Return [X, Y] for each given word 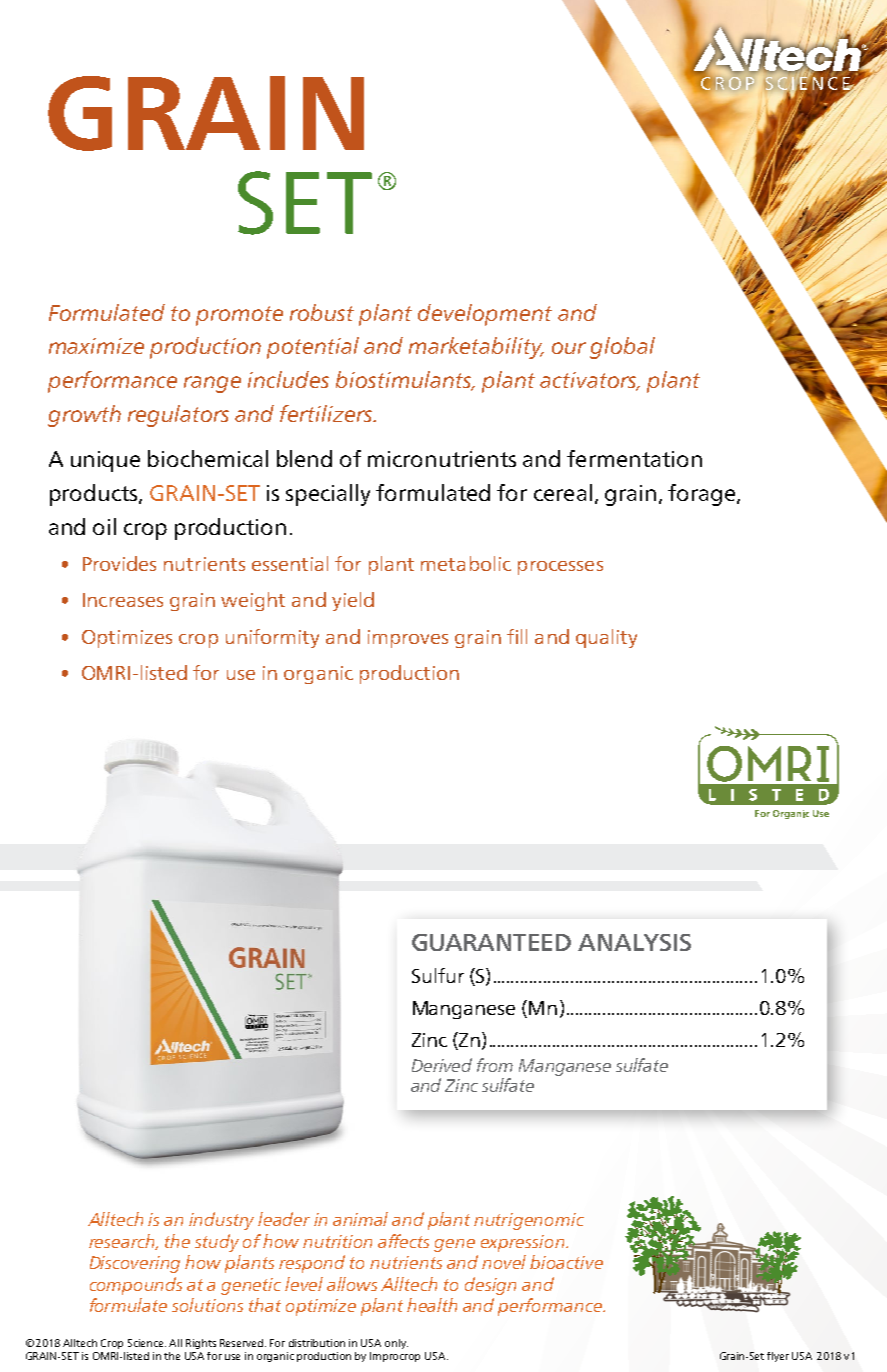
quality [606, 638]
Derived [442, 1065]
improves [408, 639]
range [212, 384]
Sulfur [438, 975]
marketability [476, 348]
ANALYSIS [634, 942]
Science [147, 1343]
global [622, 348]
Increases [123, 600]
